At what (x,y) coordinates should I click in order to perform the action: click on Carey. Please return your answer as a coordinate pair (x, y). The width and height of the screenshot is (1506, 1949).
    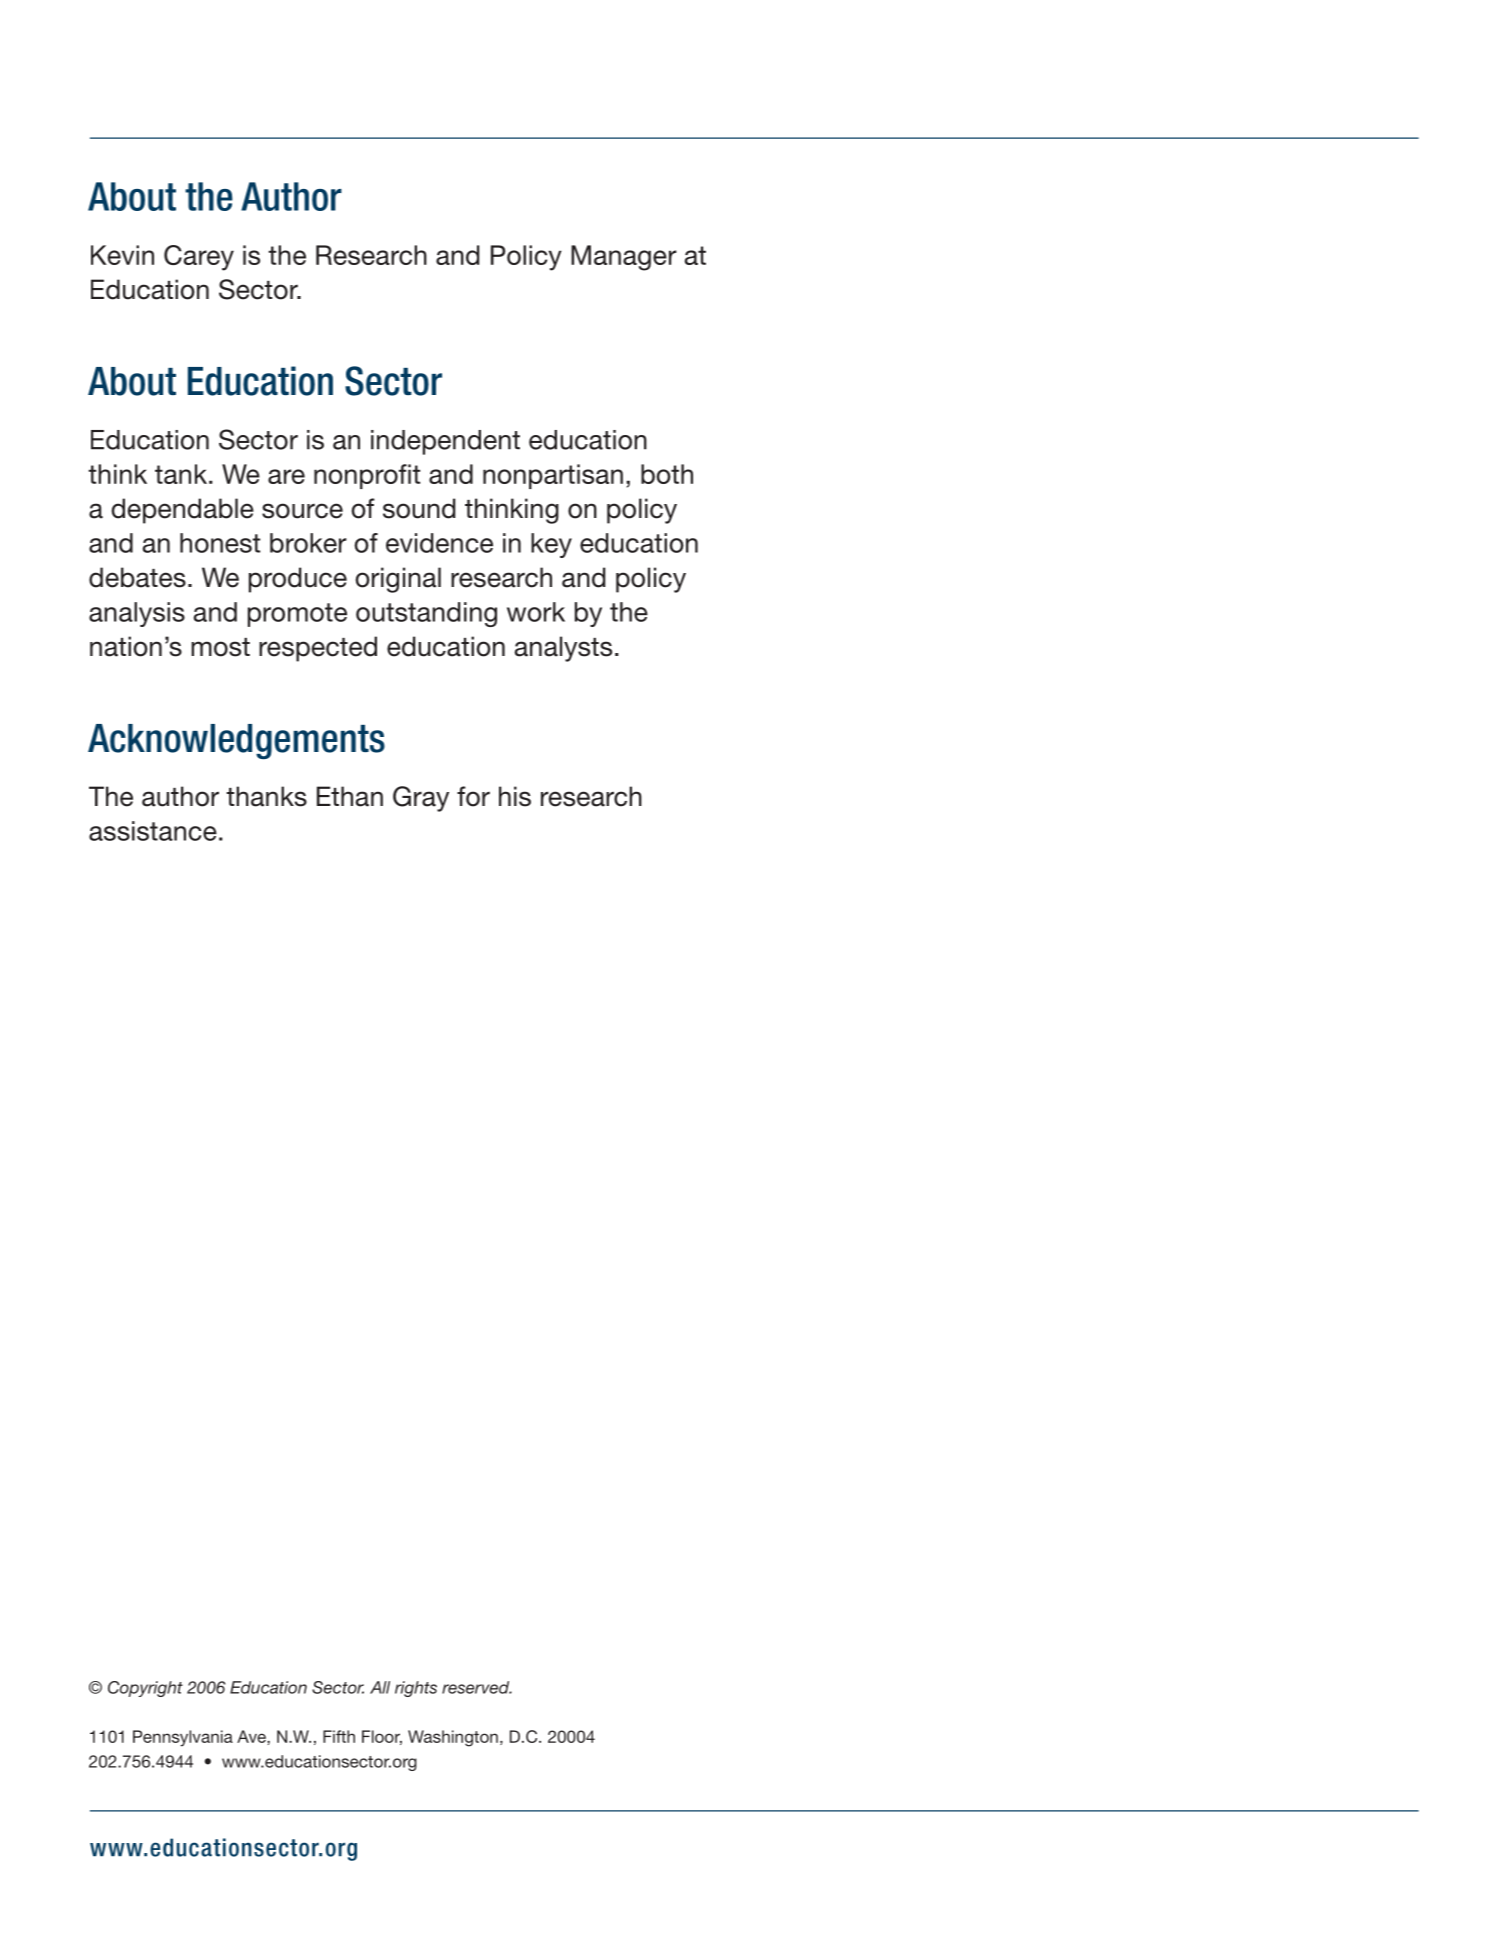
    Looking at the image, I should click on (199, 258).
